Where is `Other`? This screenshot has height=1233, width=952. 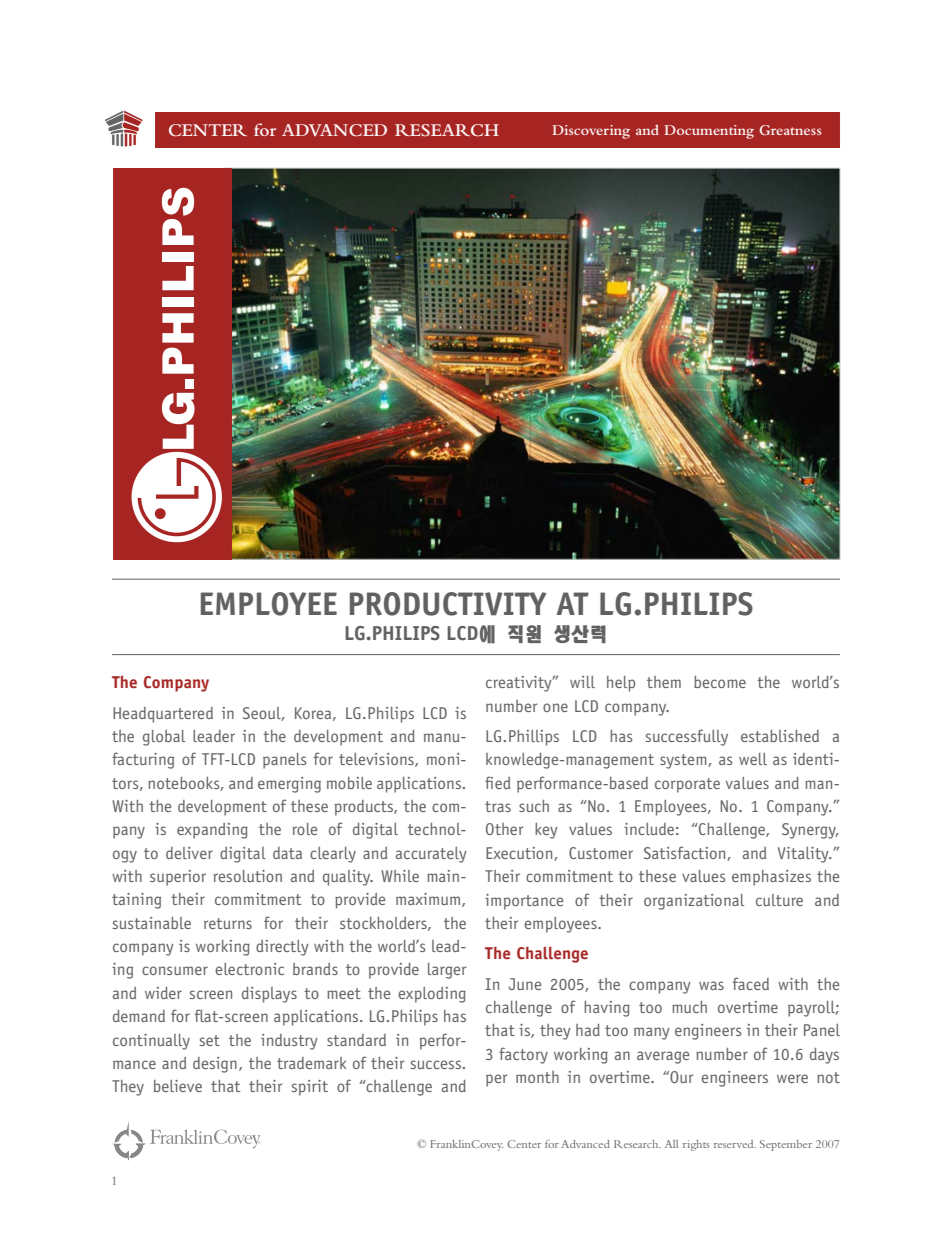
Other is located at coordinates (504, 829).
